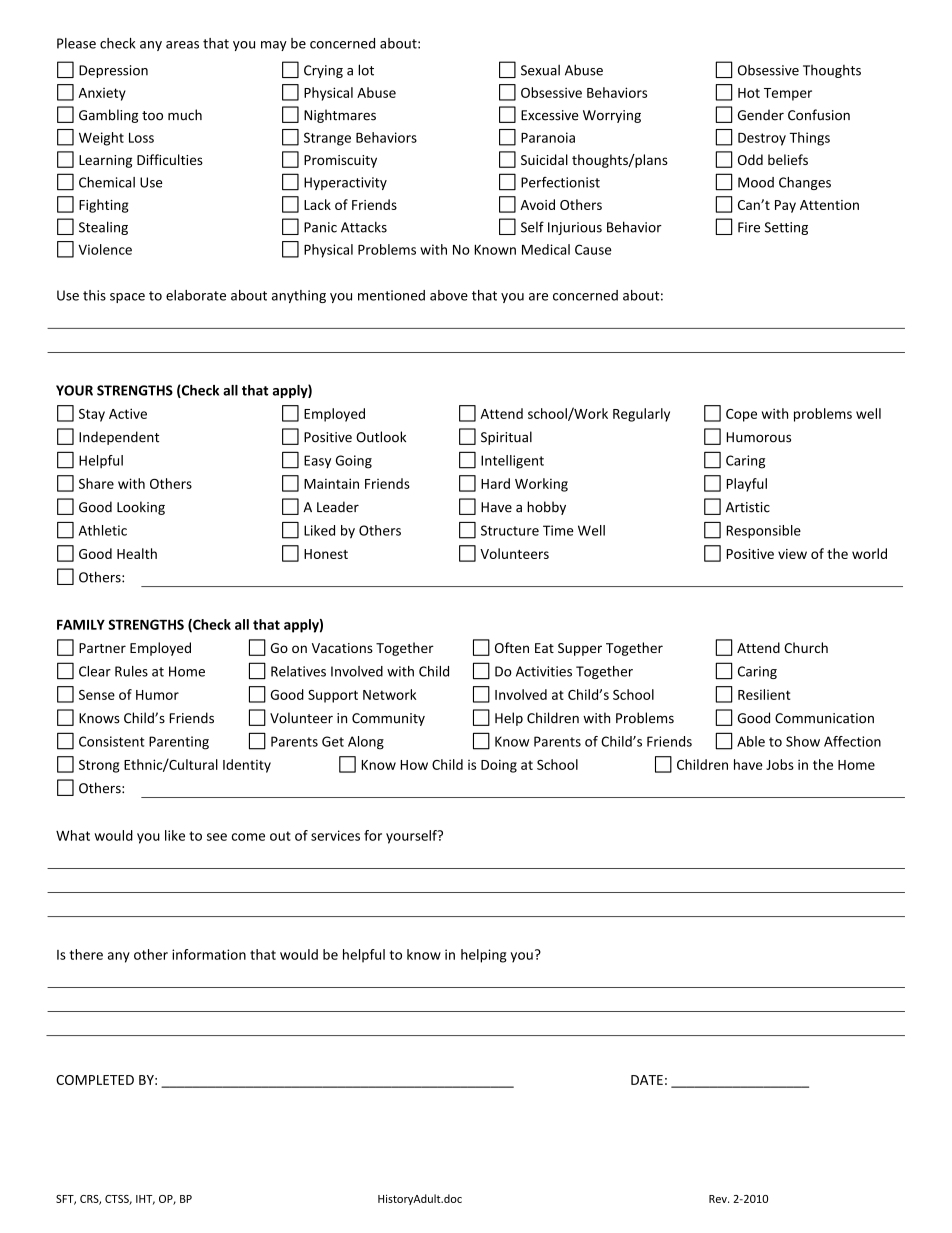 The width and height of the screenshot is (952, 1233). I want to click on Sexual, so click(540, 70).
